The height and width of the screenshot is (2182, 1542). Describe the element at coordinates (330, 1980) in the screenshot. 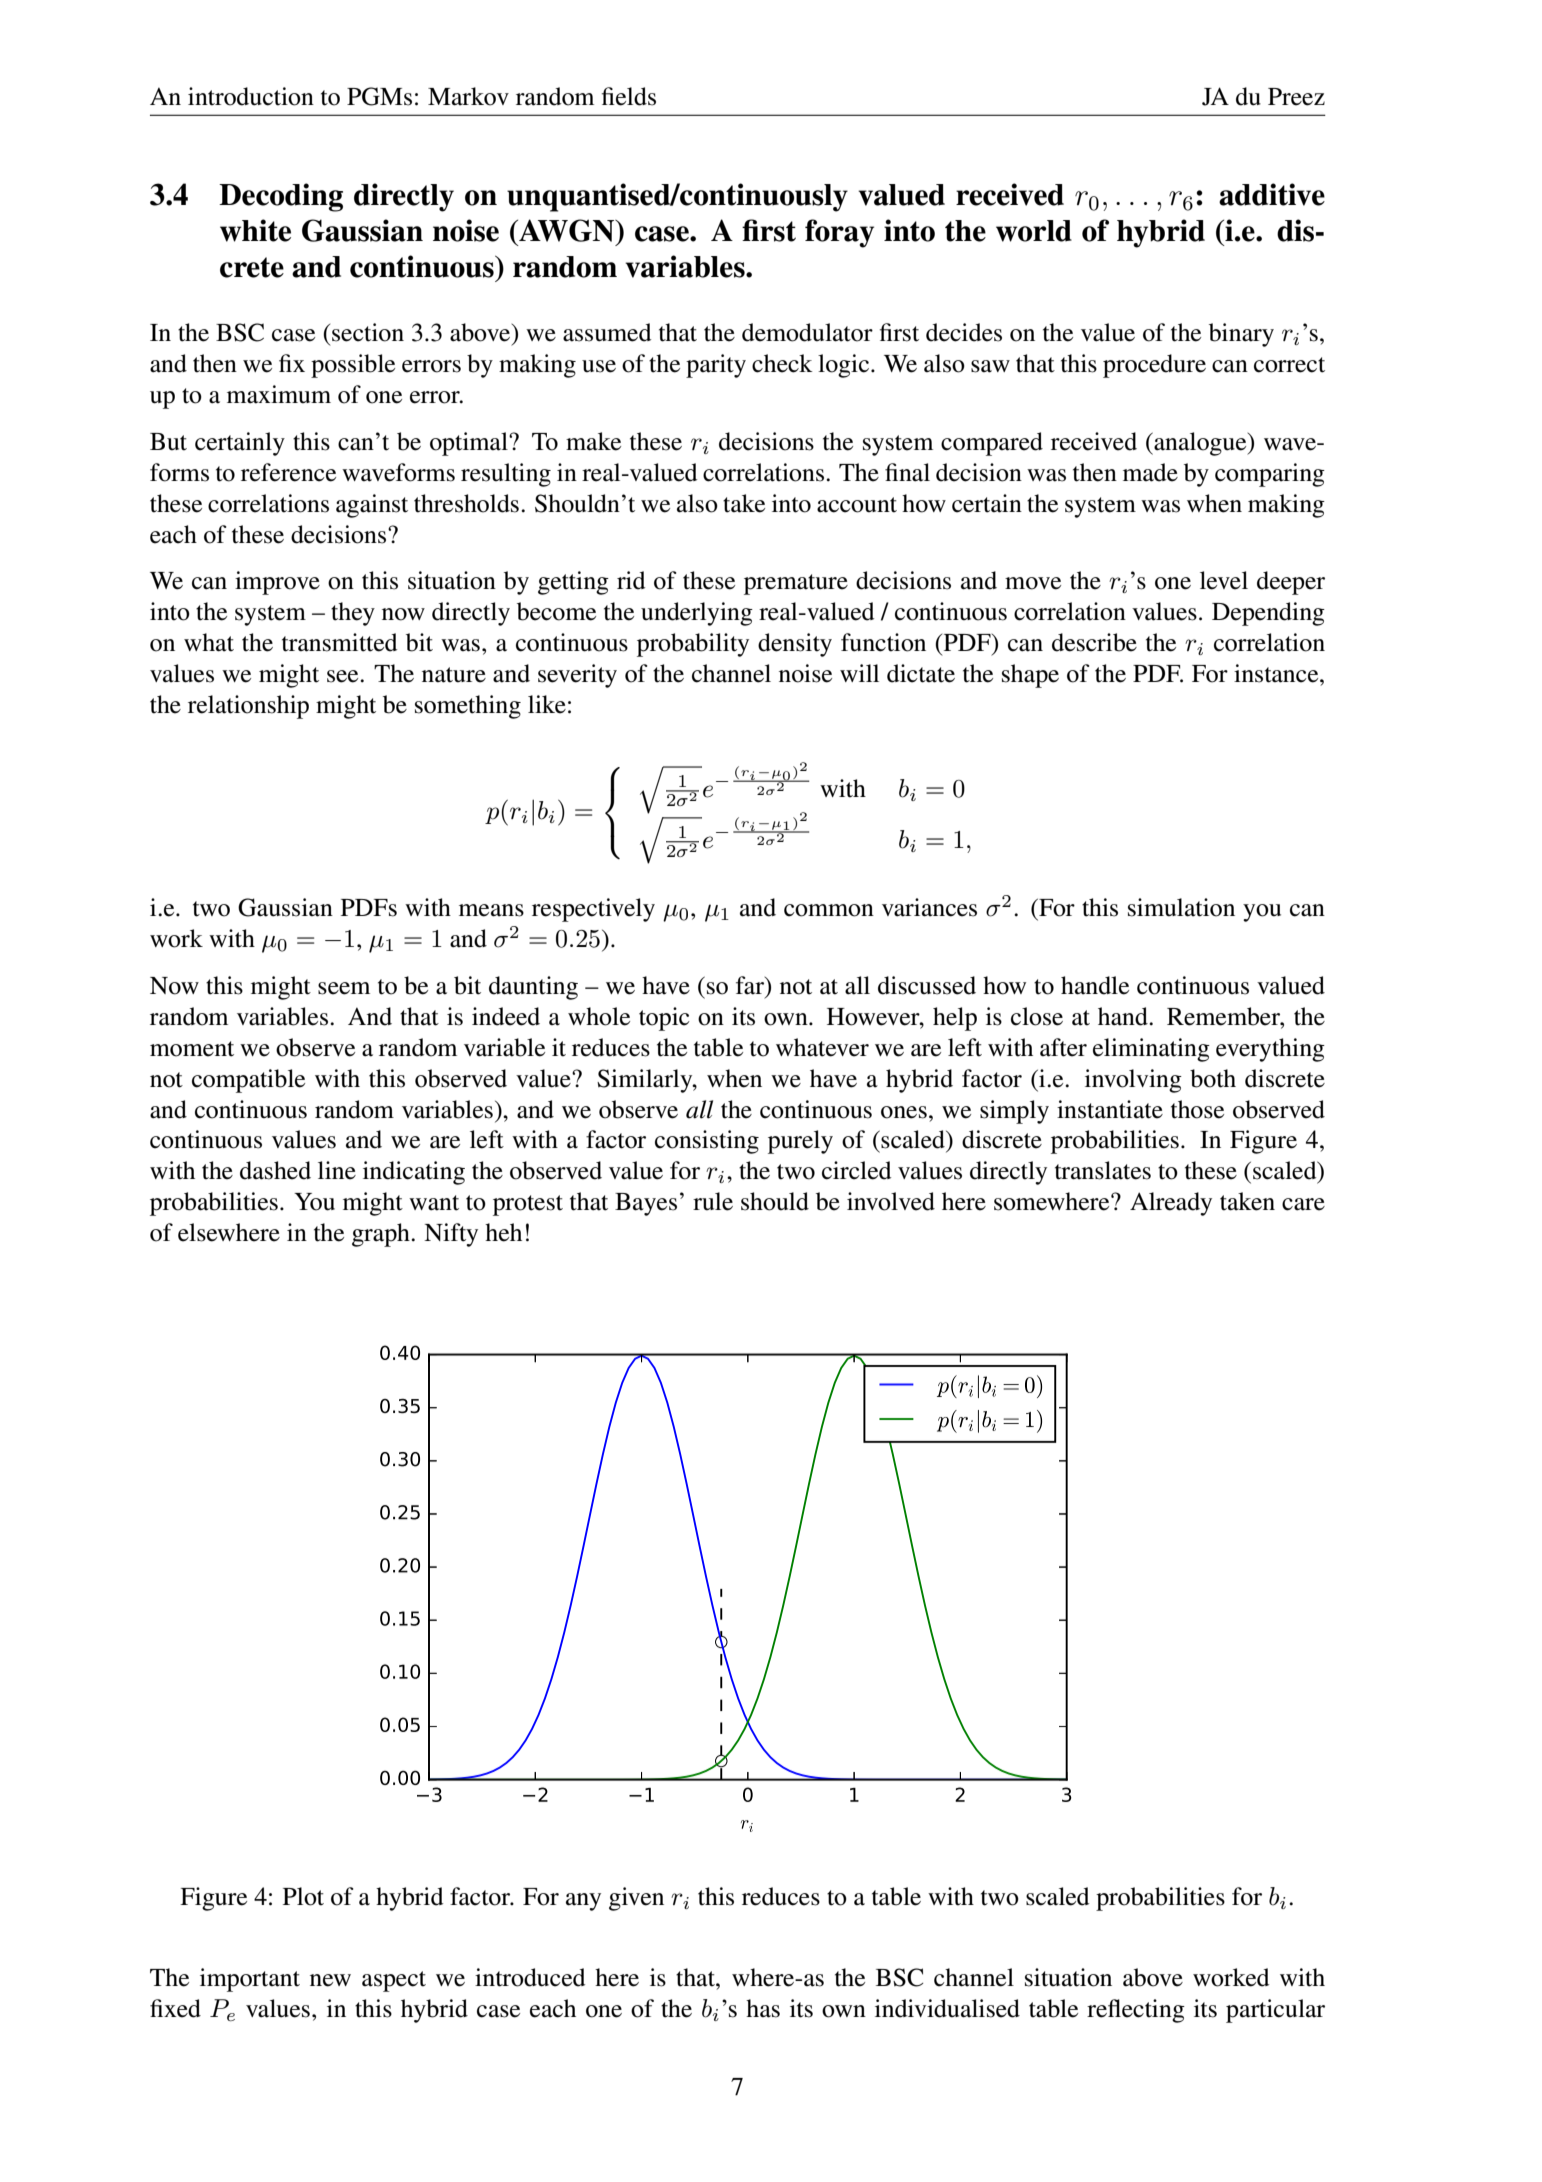

I see `new` at that location.
